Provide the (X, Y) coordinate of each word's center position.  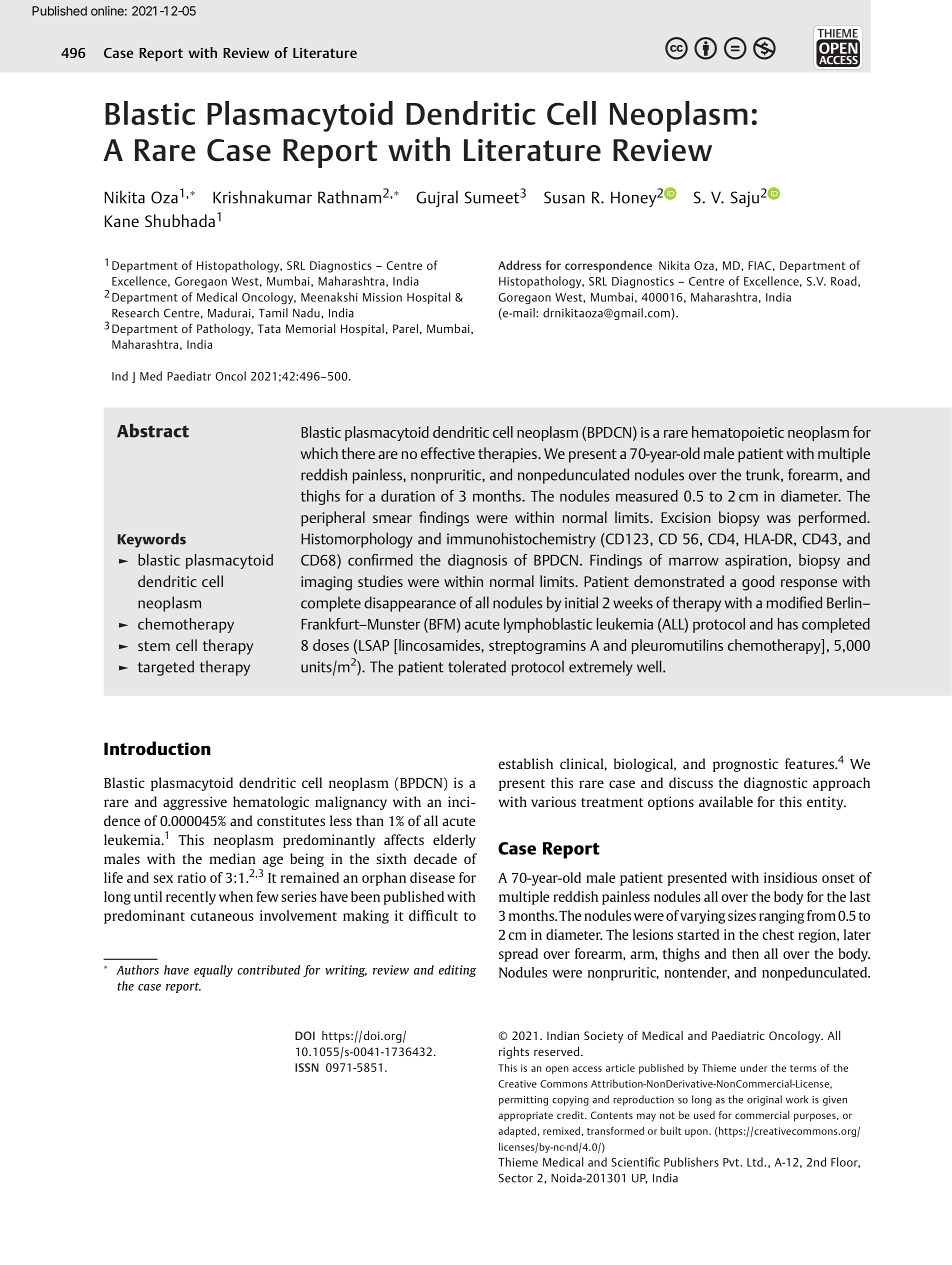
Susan (564, 197)
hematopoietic (738, 433)
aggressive (195, 803)
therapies (508, 455)
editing (457, 971)
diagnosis (477, 561)
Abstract (153, 431)
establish (526, 763)
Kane (122, 221)
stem (154, 646)
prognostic (745, 765)
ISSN (307, 1067)
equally (213, 971)
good (758, 583)
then (745, 953)
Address (519, 265)
